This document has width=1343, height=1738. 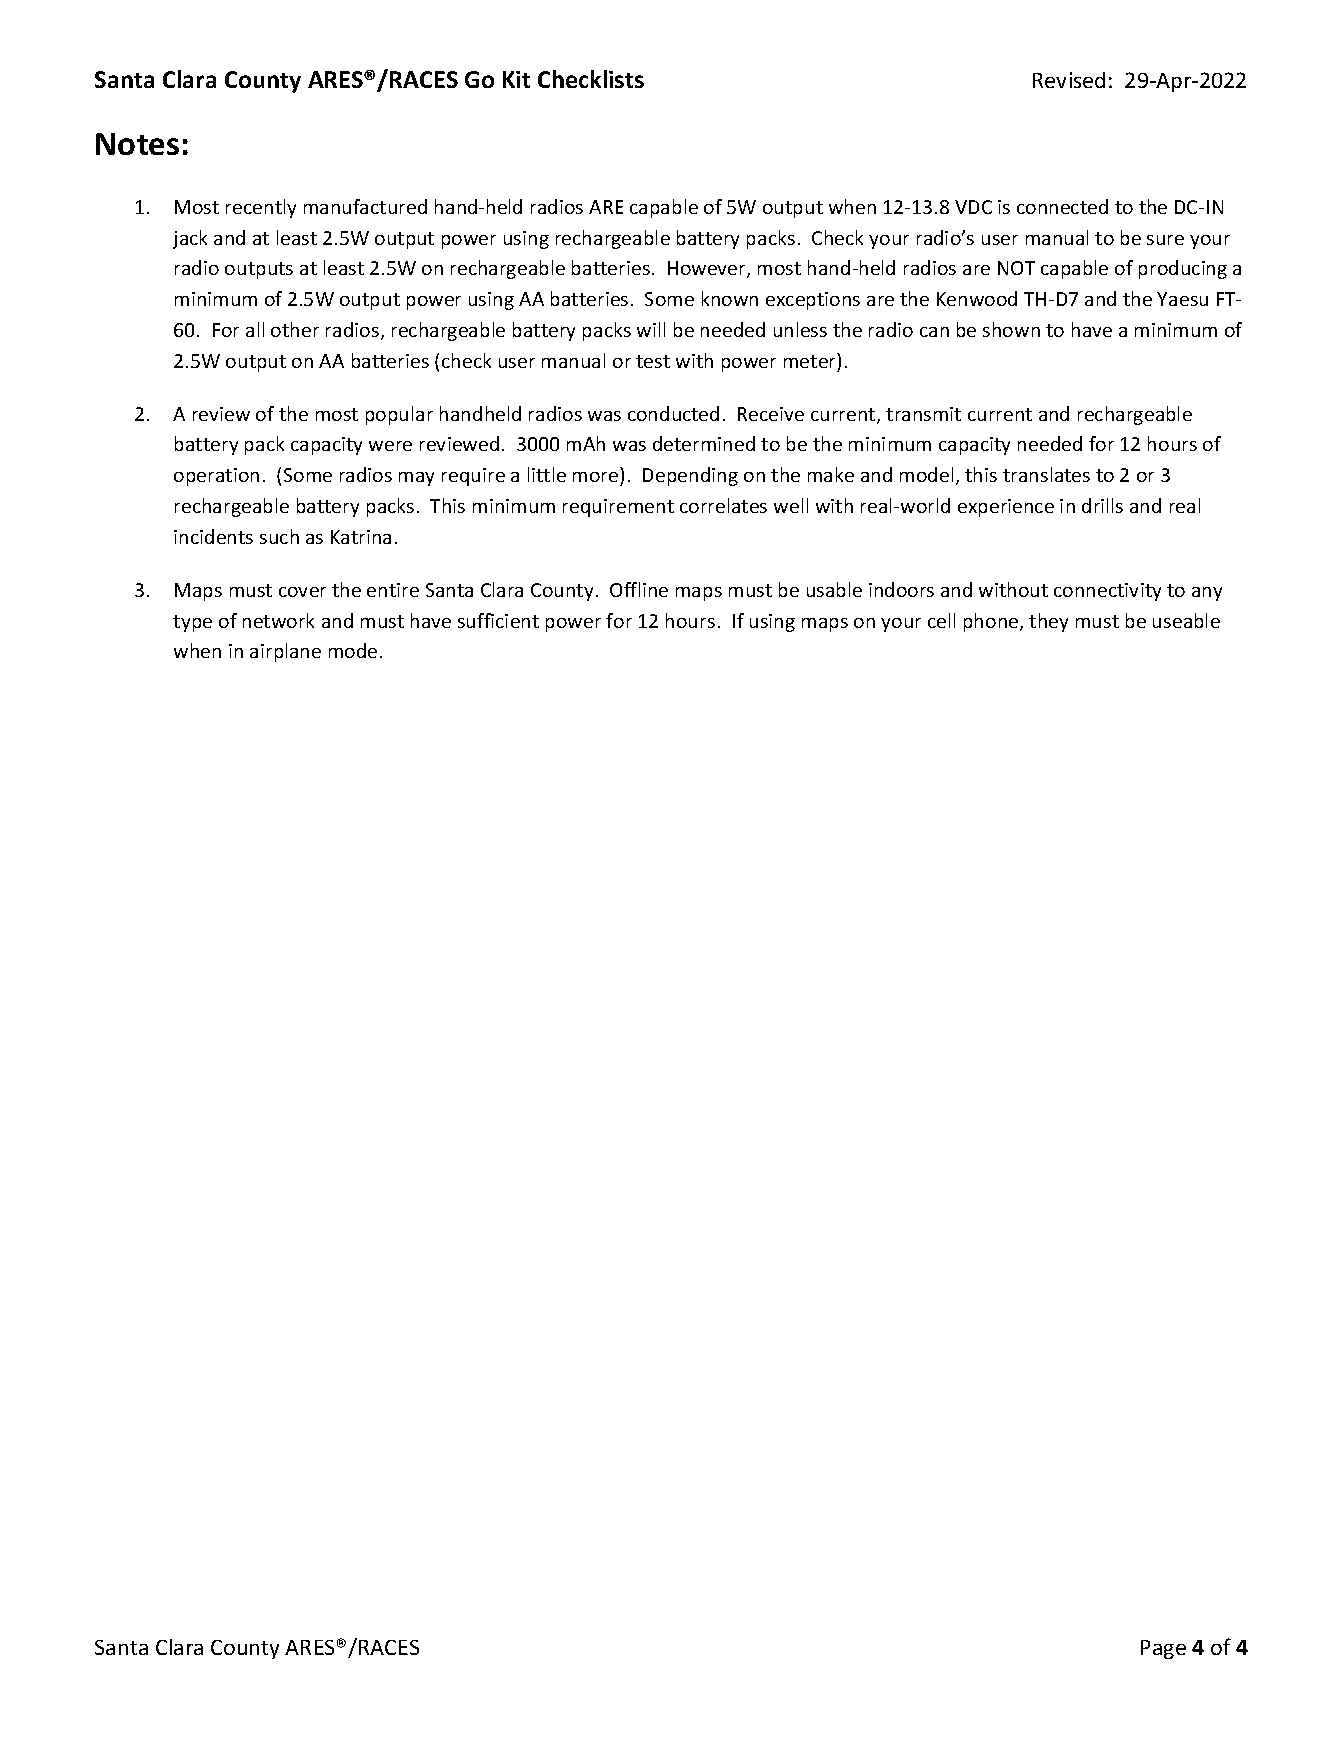 I want to click on drills, so click(x=1102, y=505).
